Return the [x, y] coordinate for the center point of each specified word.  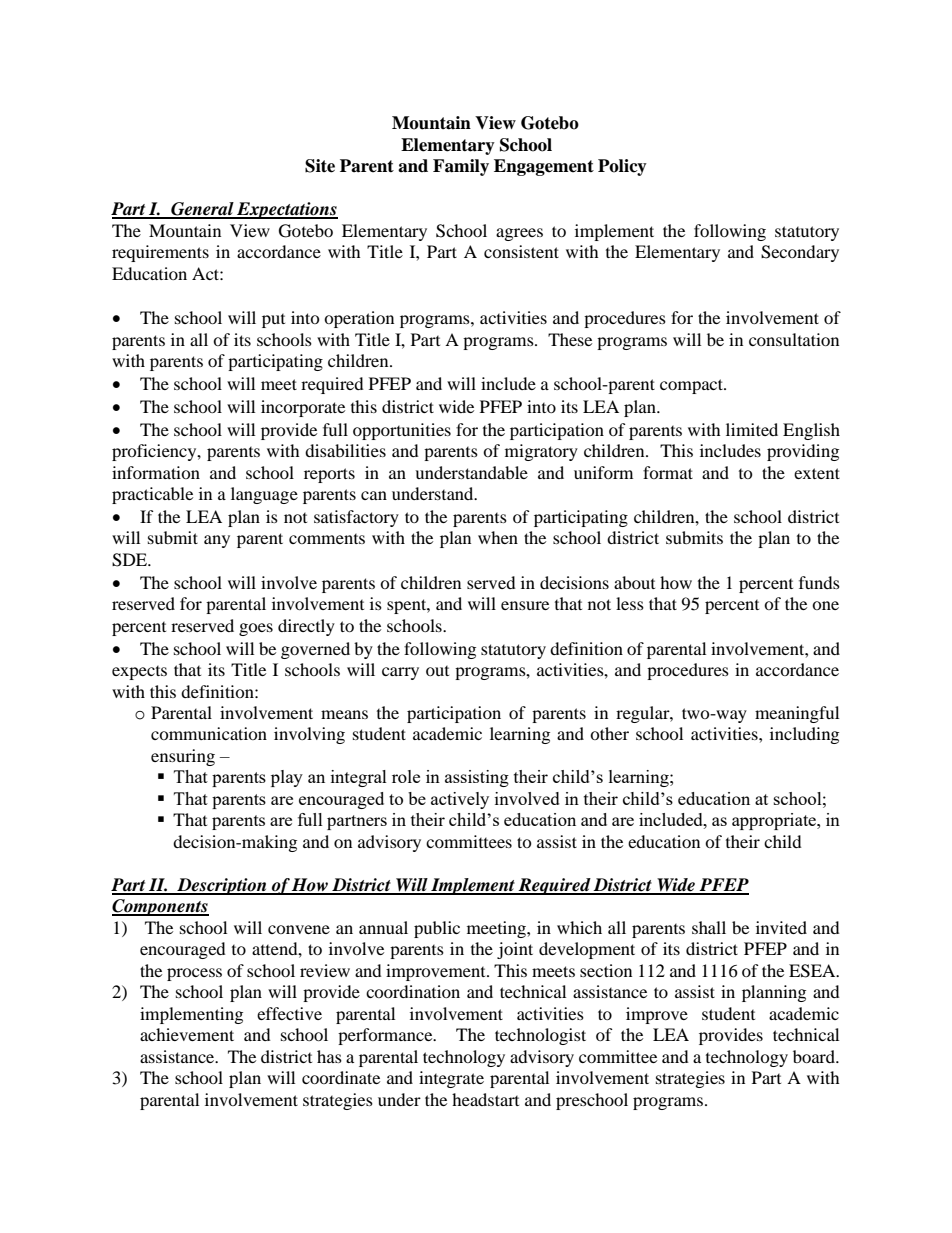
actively [460, 800]
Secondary [800, 253]
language [264, 495]
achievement [187, 1034]
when [498, 537]
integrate [451, 1079]
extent [817, 473]
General [202, 210]
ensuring [183, 757]
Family [461, 167]
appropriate [775, 821]
